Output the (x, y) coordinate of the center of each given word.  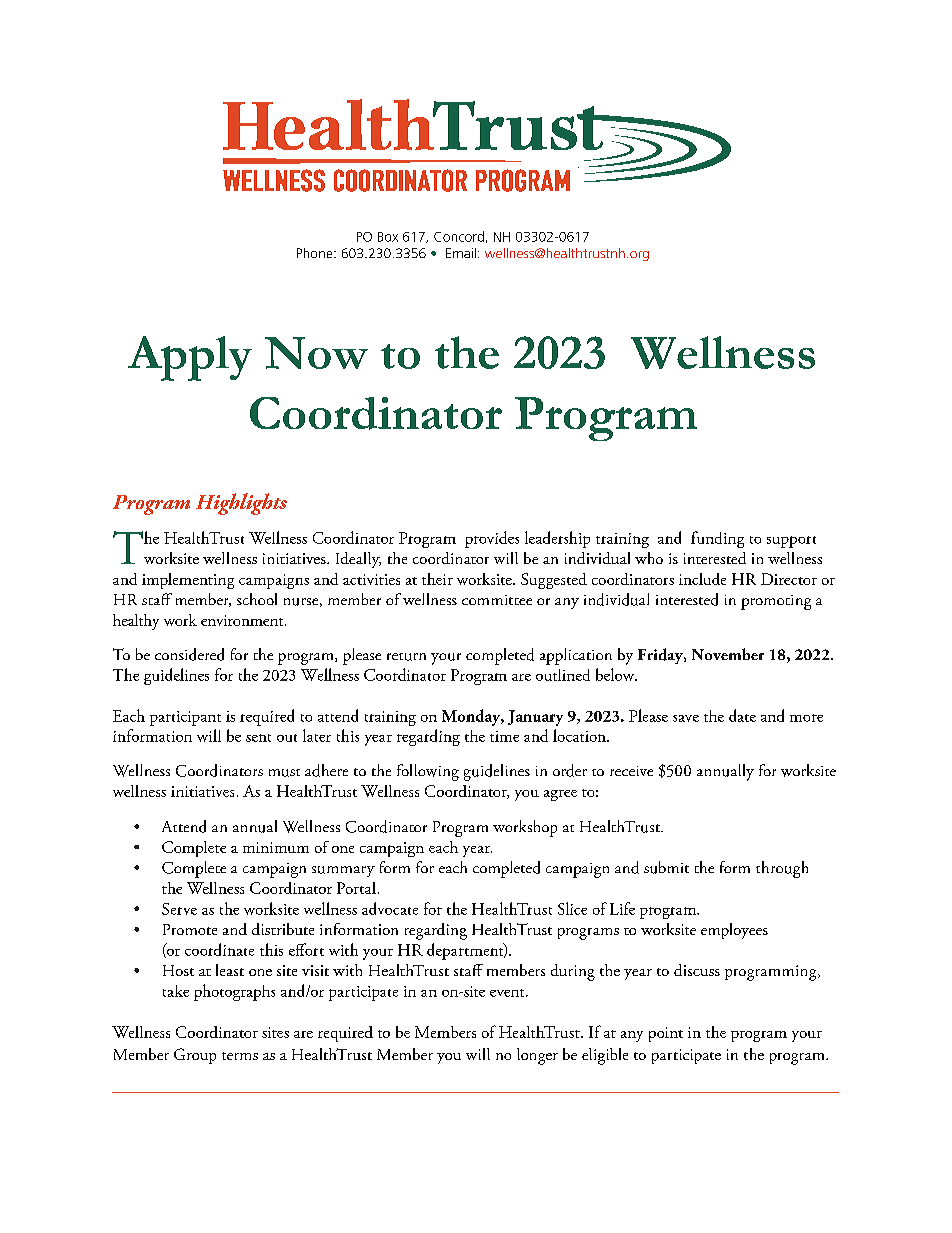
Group (195, 1056)
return (406, 657)
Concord (459, 236)
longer (537, 1056)
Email (461, 253)
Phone (316, 253)
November (728, 654)
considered (189, 654)
